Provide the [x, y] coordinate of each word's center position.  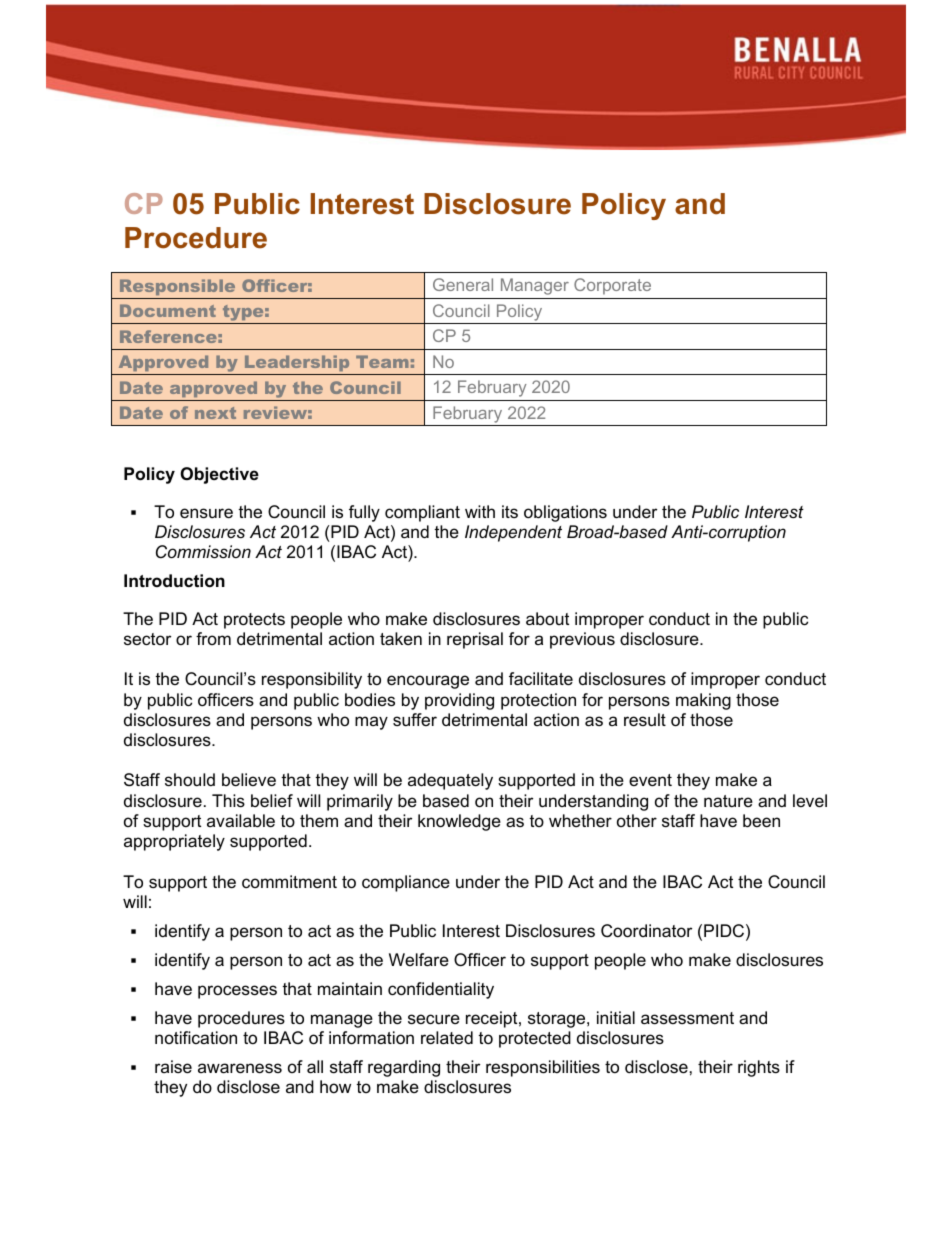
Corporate [612, 286]
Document [168, 310]
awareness [240, 1068]
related [447, 1038]
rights [759, 1068]
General [463, 284]
